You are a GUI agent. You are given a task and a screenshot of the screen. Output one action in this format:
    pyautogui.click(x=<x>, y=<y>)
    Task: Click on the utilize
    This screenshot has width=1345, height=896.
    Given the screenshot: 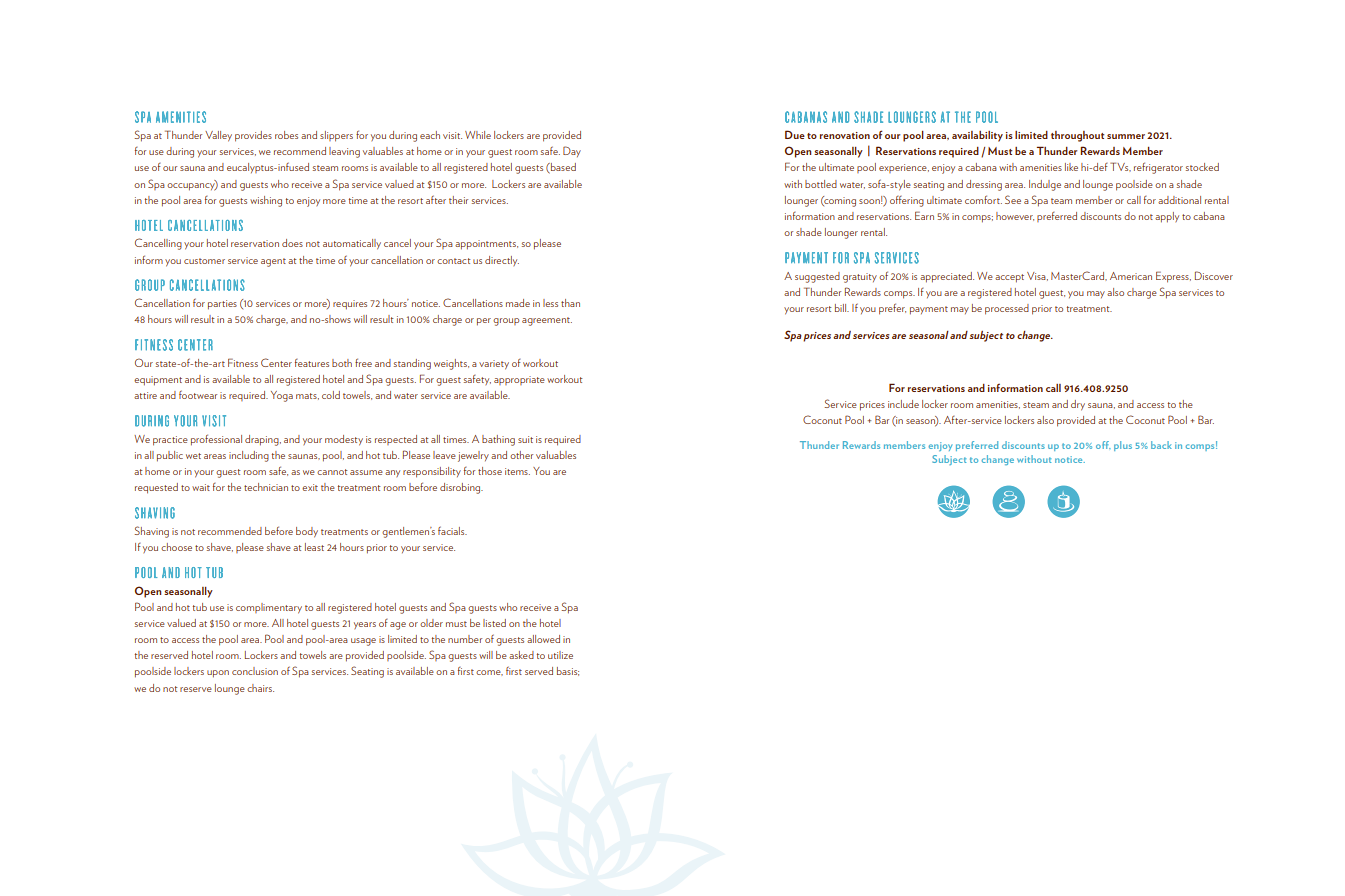 What is the action you would take?
    pyautogui.click(x=560, y=655)
